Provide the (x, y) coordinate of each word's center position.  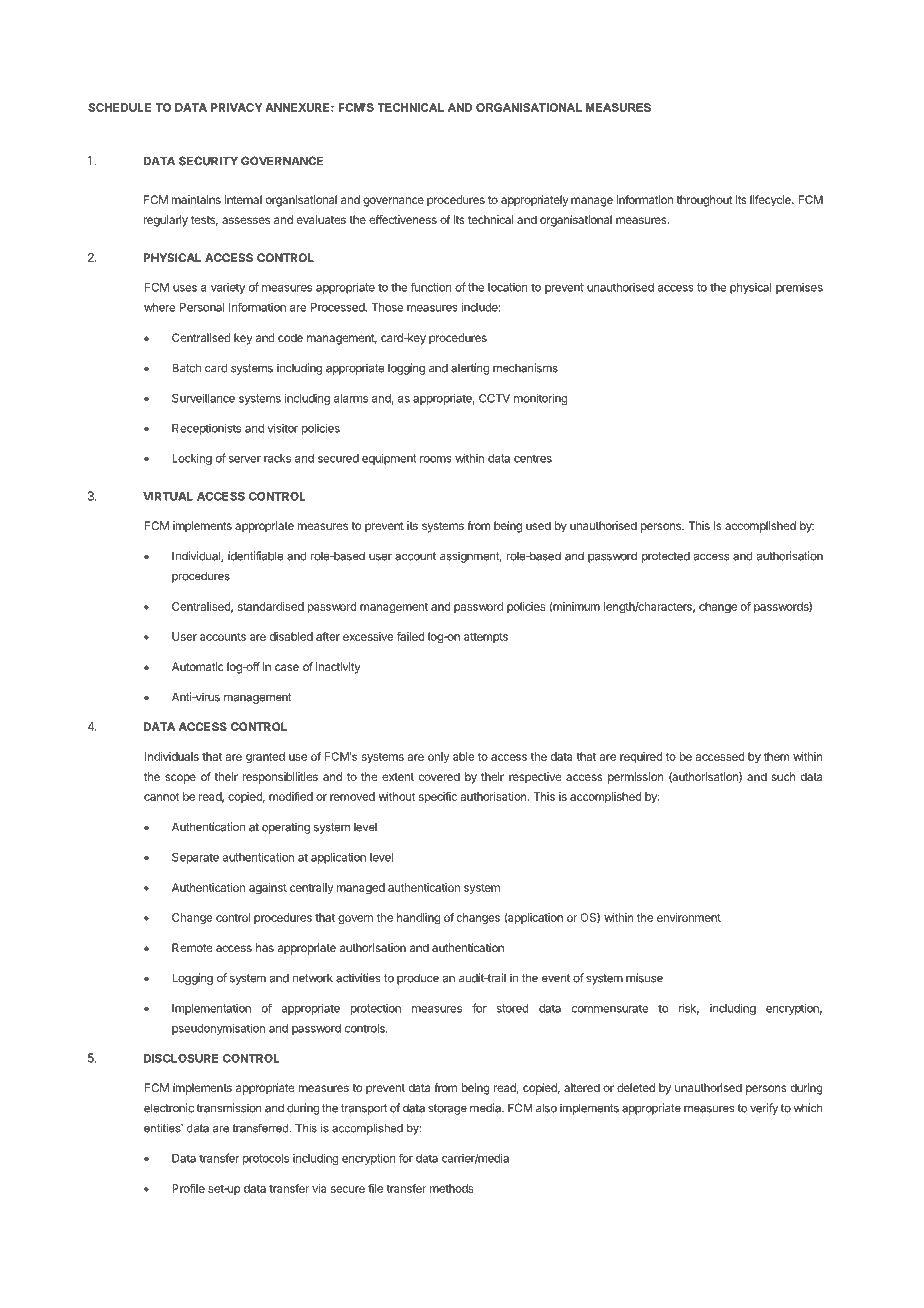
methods (452, 1188)
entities (163, 1128)
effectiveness (403, 219)
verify (764, 1109)
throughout (705, 201)
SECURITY (208, 161)
